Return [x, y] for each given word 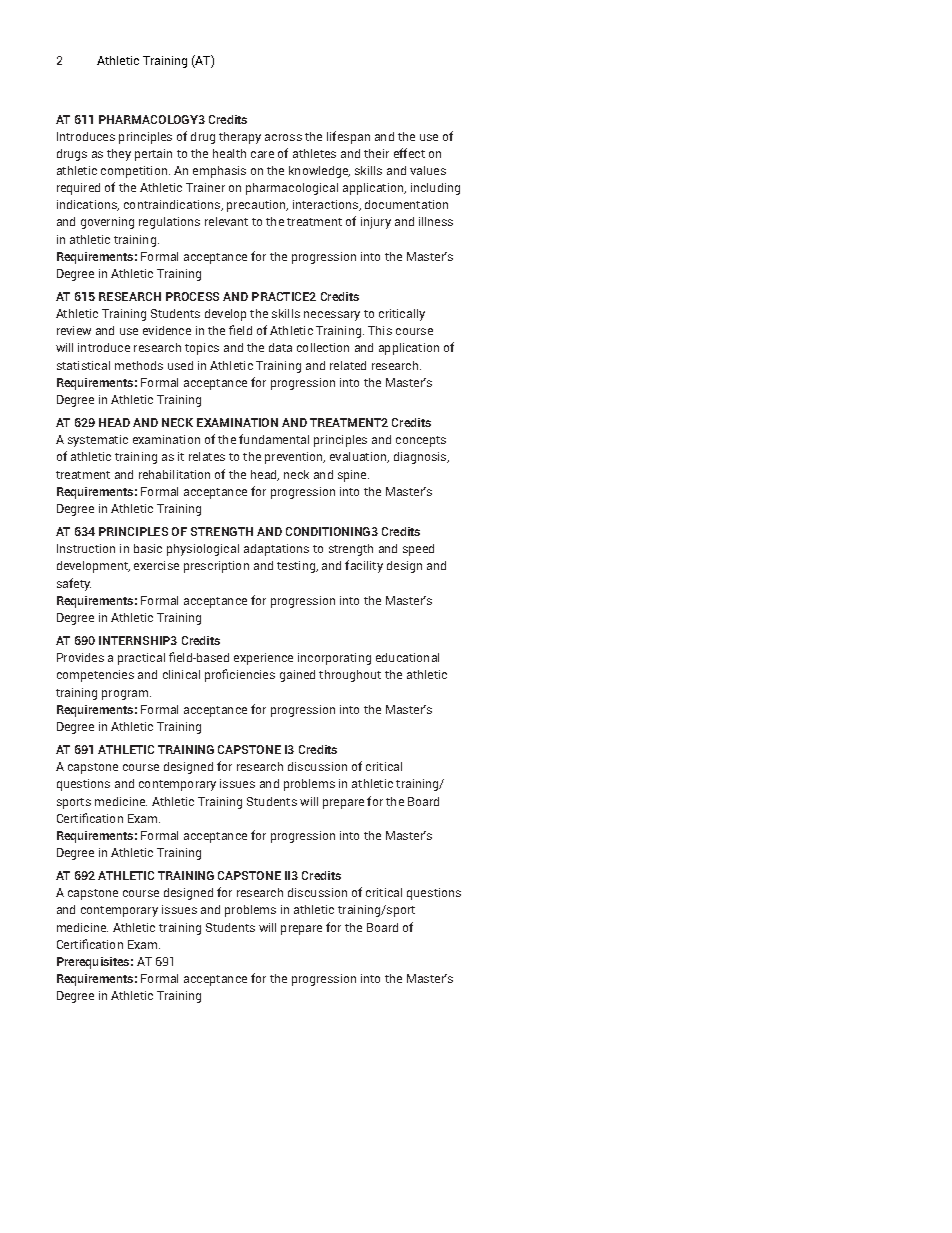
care [262, 154]
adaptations [276, 550]
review [74, 330]
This [380, 330]
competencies [95, 676]
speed [418, 550]
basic [148, 548]
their [376, 153]
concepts [421, 441]
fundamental [274, 439]
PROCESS [192, 296]
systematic [98, 441]
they [119, 155]
